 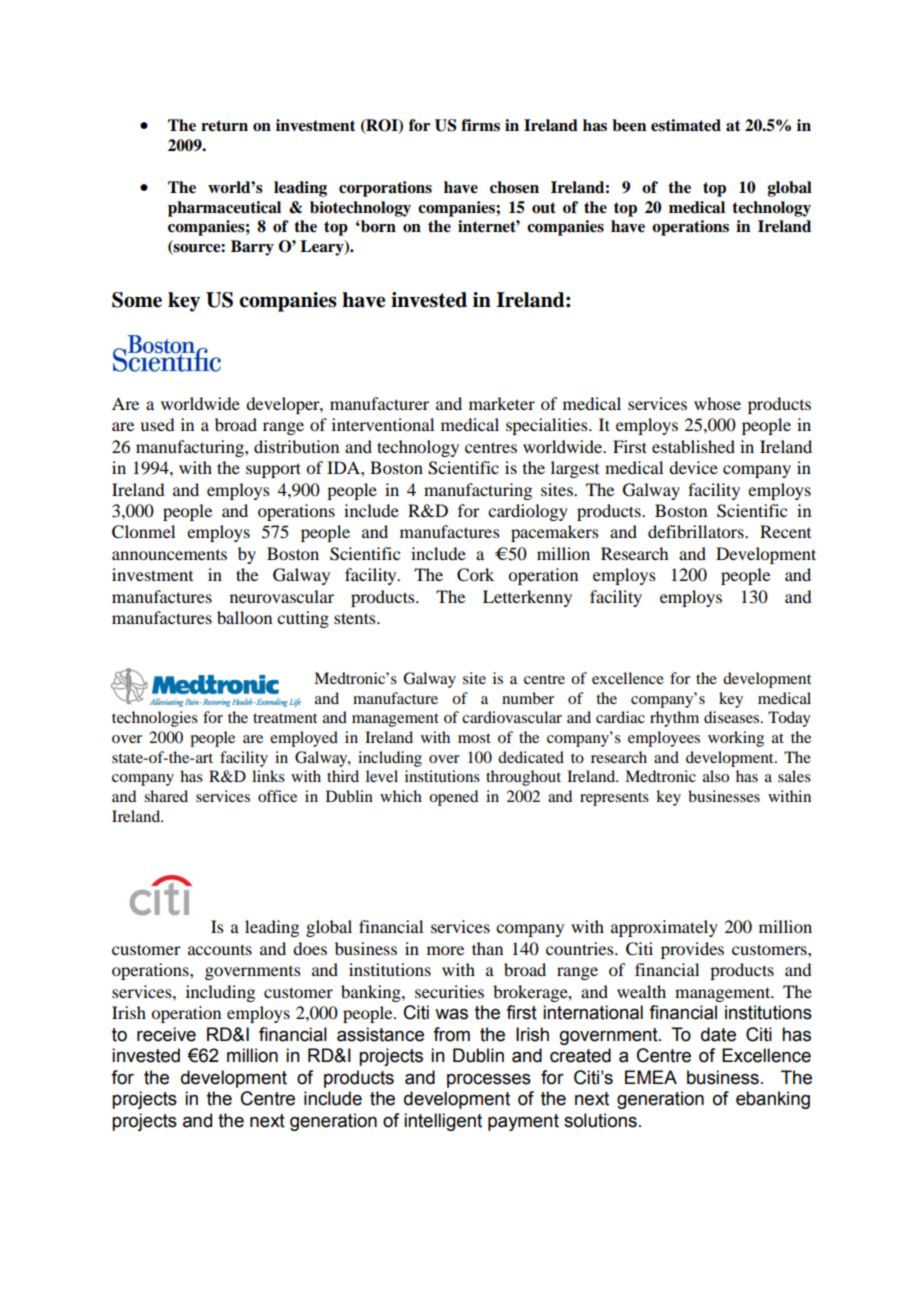 I want to click on processes, so click(x=489, y=1081).
